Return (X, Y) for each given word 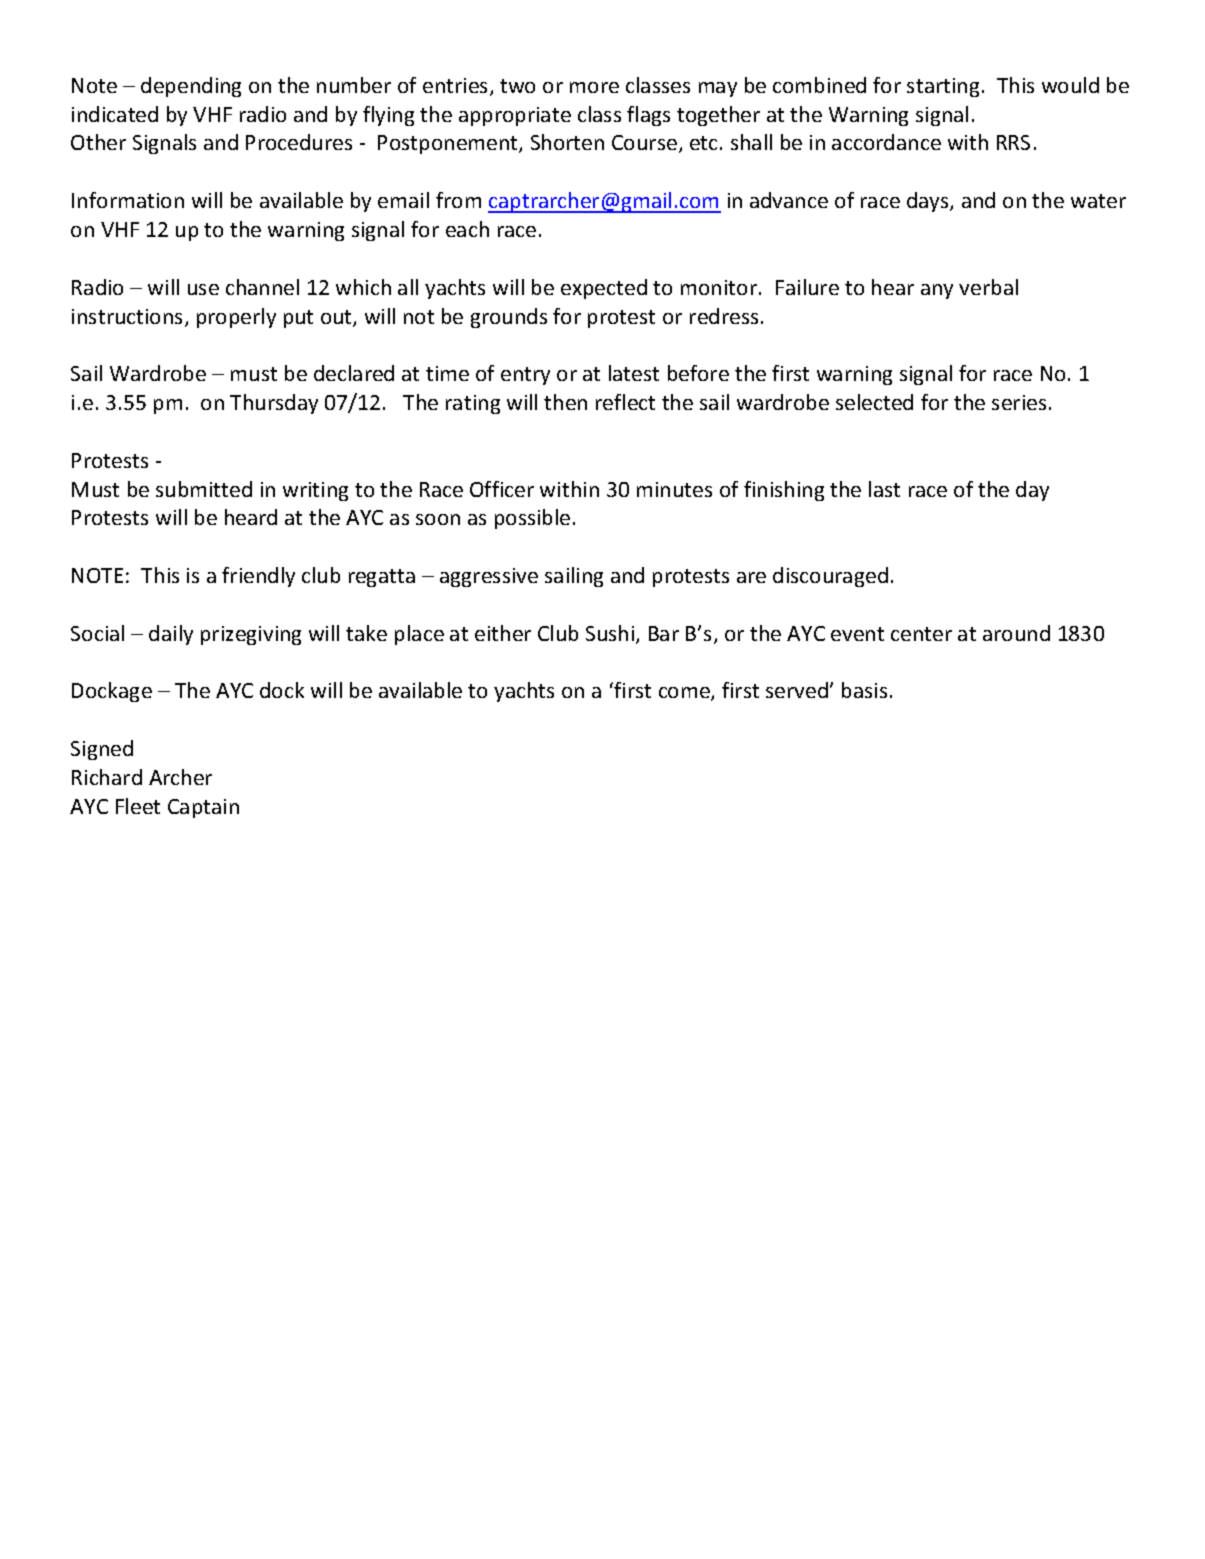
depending (191, 87)
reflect (625, 402)
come (685, 694)
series (1019, 402)
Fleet (138, 806)
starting (943, 87)
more (594, 87)
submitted (204, 489)
